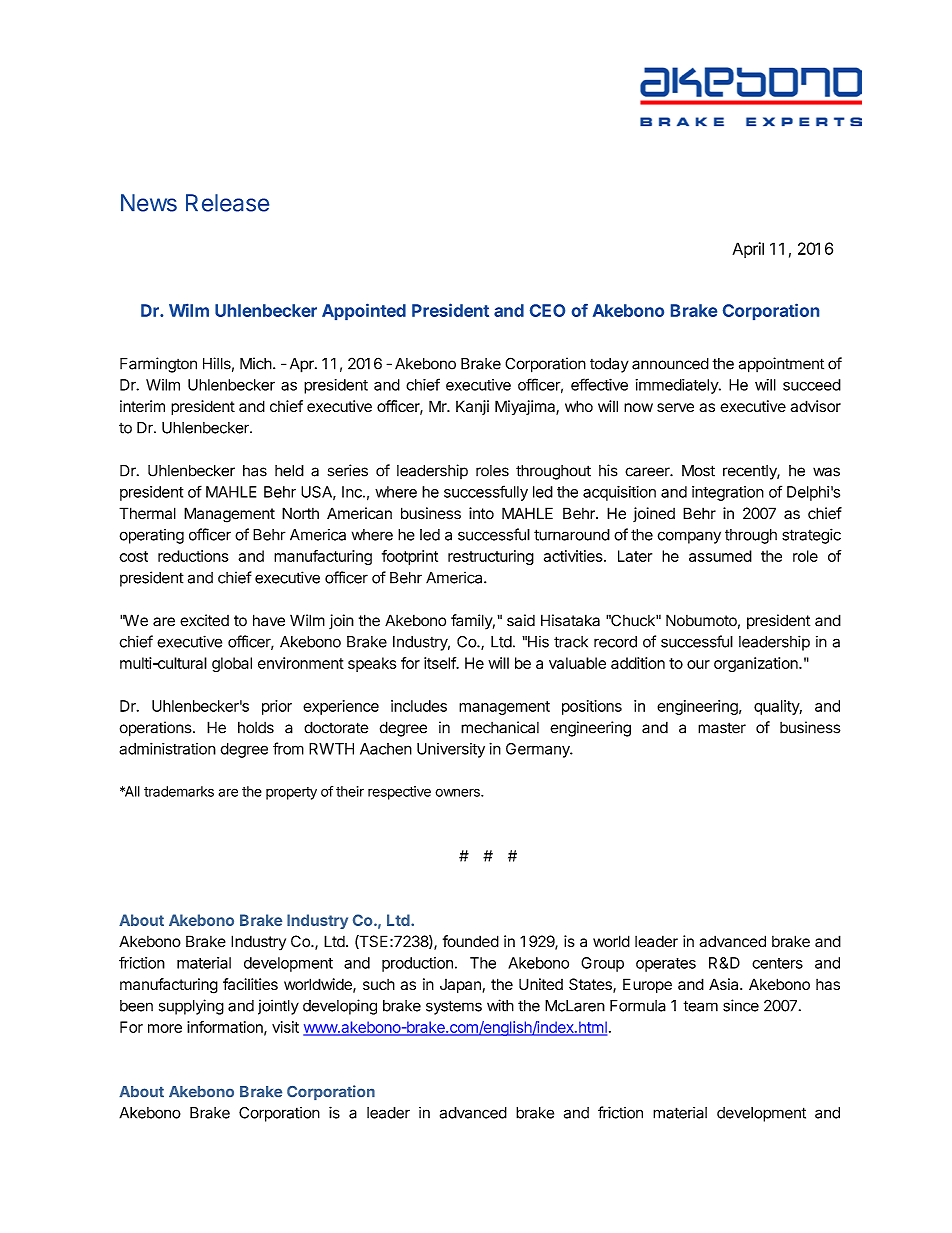  Describe the element at coordinates (500, 1005) in the screenshot. I see `with` at that location.
